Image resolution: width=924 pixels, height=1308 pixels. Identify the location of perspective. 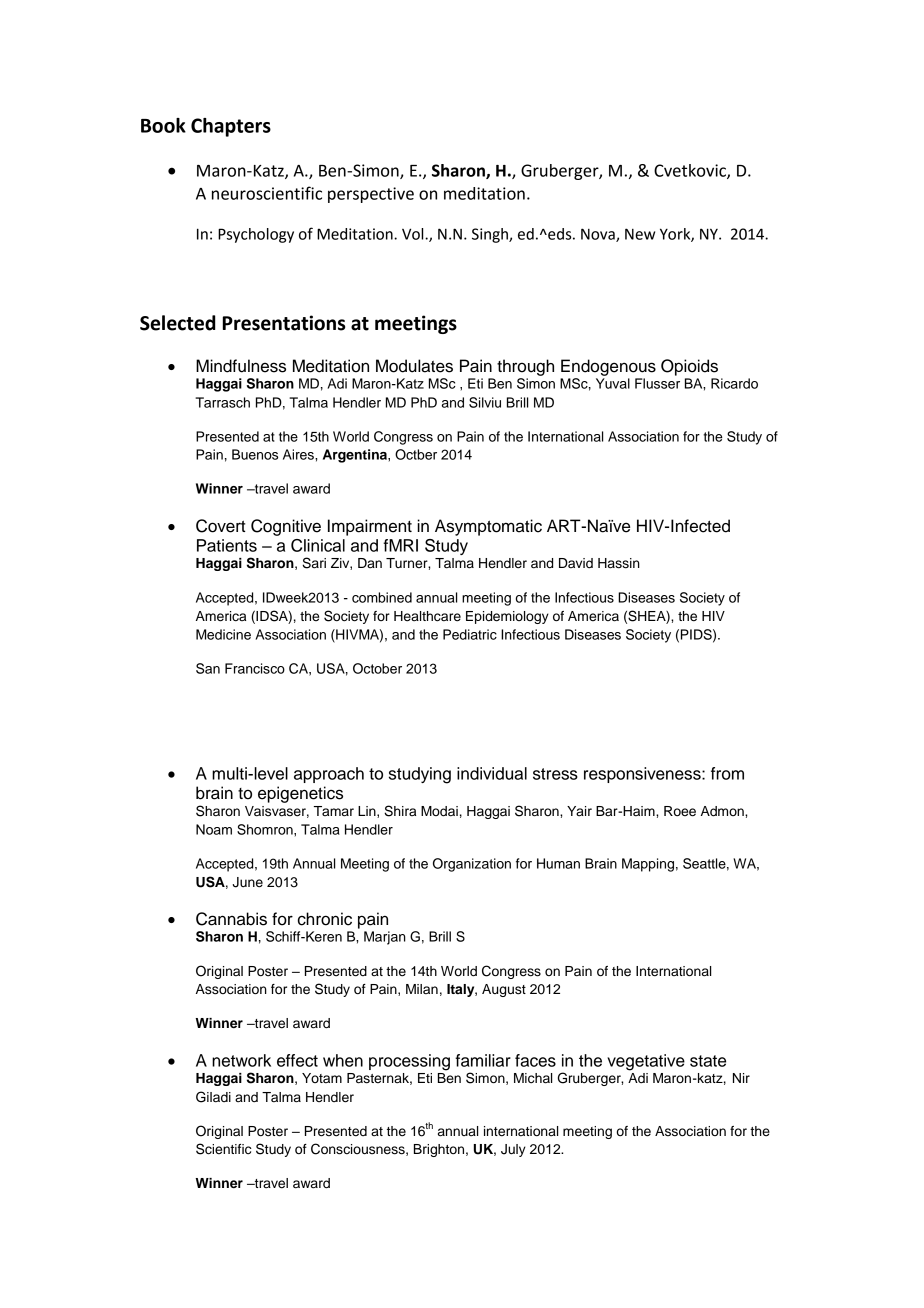
(371, 195).
